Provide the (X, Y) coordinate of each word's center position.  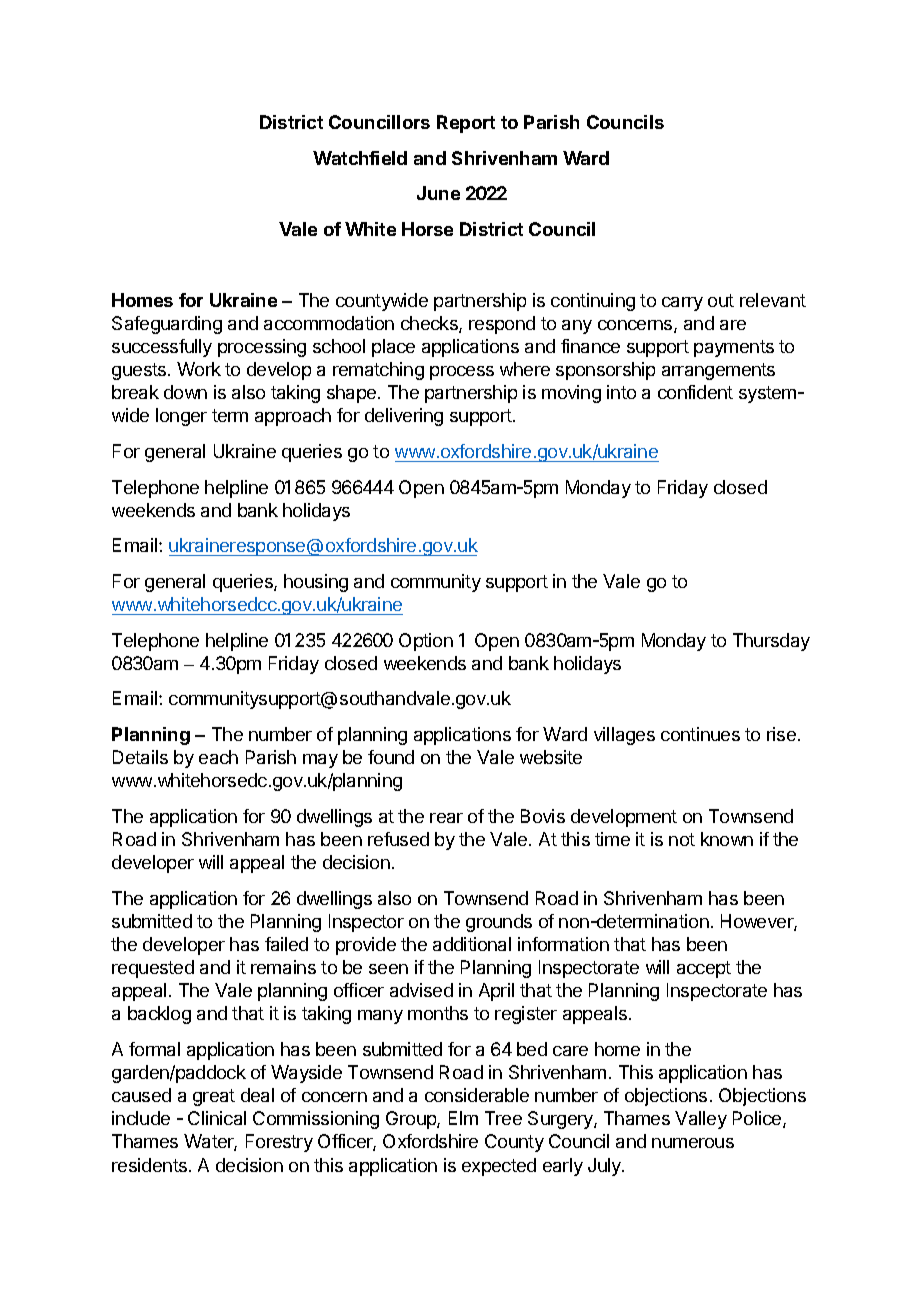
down (185, 392)
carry (682, 304)
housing (316, 583)
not (682, 839)
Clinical (217, 1118)
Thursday (771, 642)
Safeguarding (167, 325)
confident (695, 392)
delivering (404, 417)
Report (466, 124)
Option (426, 642)
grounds (499, 923)
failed (286, 944)
